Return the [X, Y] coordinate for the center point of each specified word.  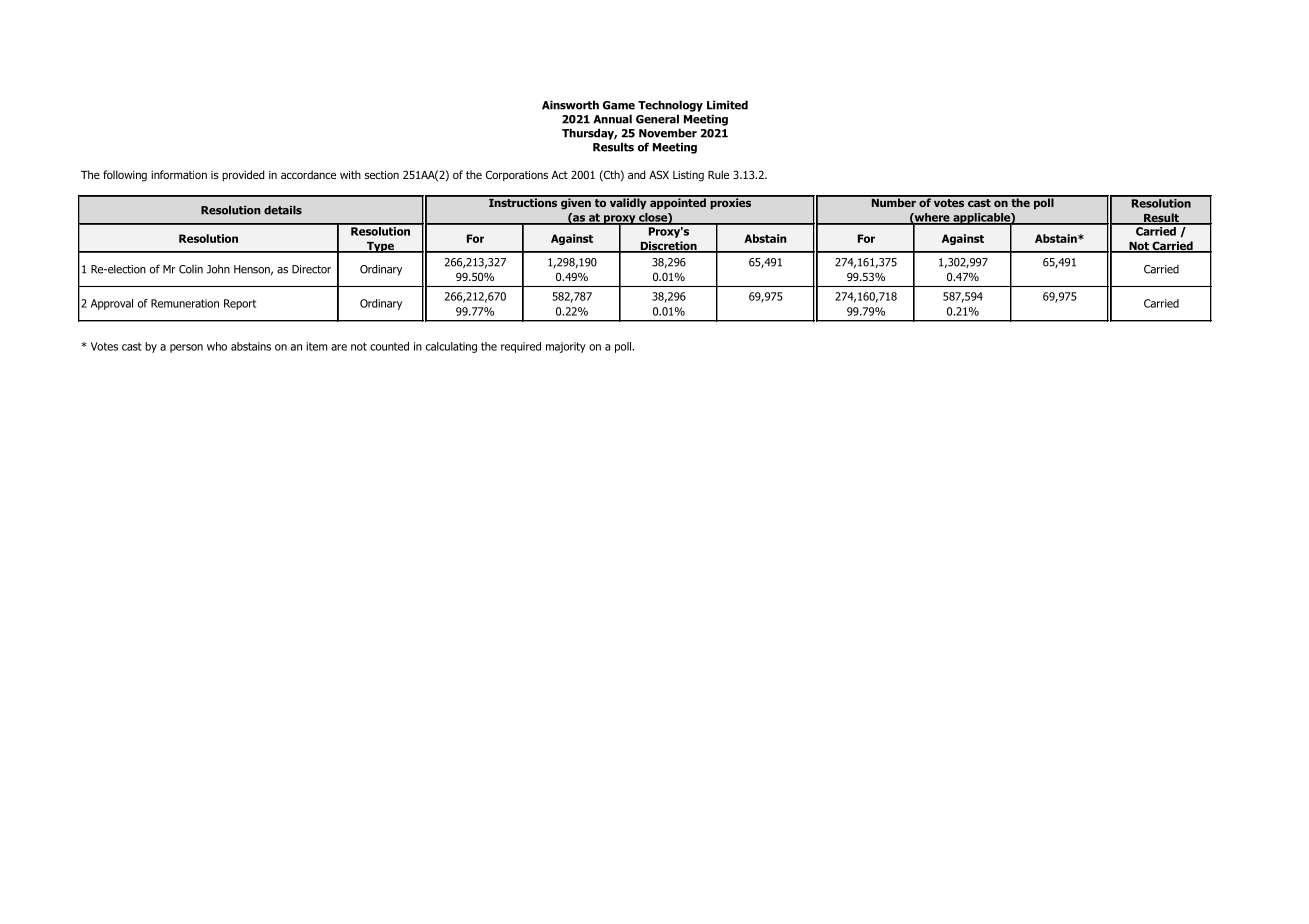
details [283, 210]
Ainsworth [570, 105]
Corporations [517, 175]
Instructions [523, 201]
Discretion [668, 247]
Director [311, 269]
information [179, 174]
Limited [727, 105]
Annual [612, 119]
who [217, 346]
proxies [731, 203]
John [218, 269]
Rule [718, 174]
